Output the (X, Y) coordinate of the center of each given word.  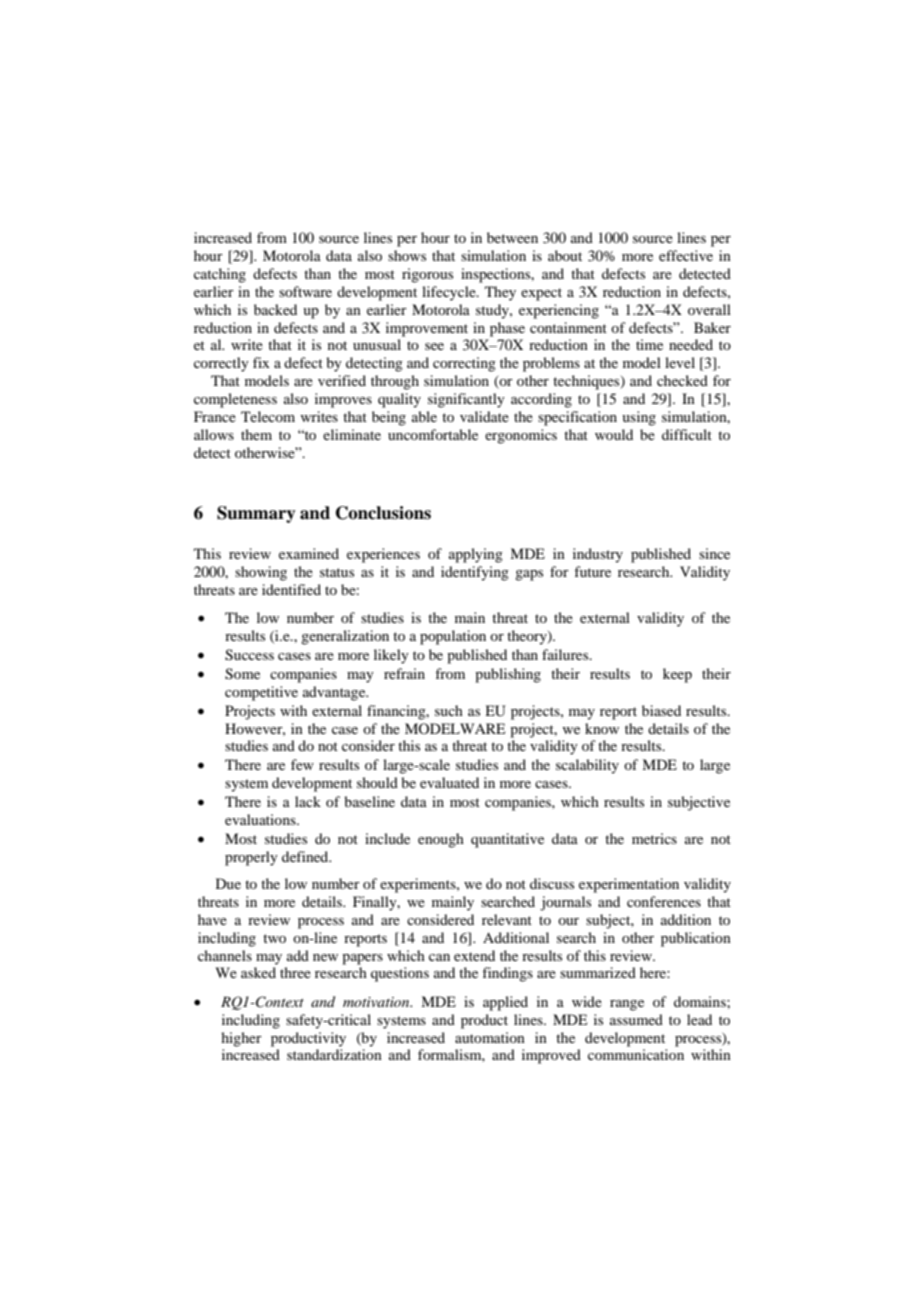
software (305, 291)
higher (241, 1039)
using (639, 418)
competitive (261, 693)
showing (261, 573)
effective (686, 255)
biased (661, 710)
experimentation (629, 885)
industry (598, 555)
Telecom (268, 416)
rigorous (427, 275)
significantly (466, 400)
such (449, 710)
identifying (475, 573)
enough (441, 840)
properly (251, 858)
